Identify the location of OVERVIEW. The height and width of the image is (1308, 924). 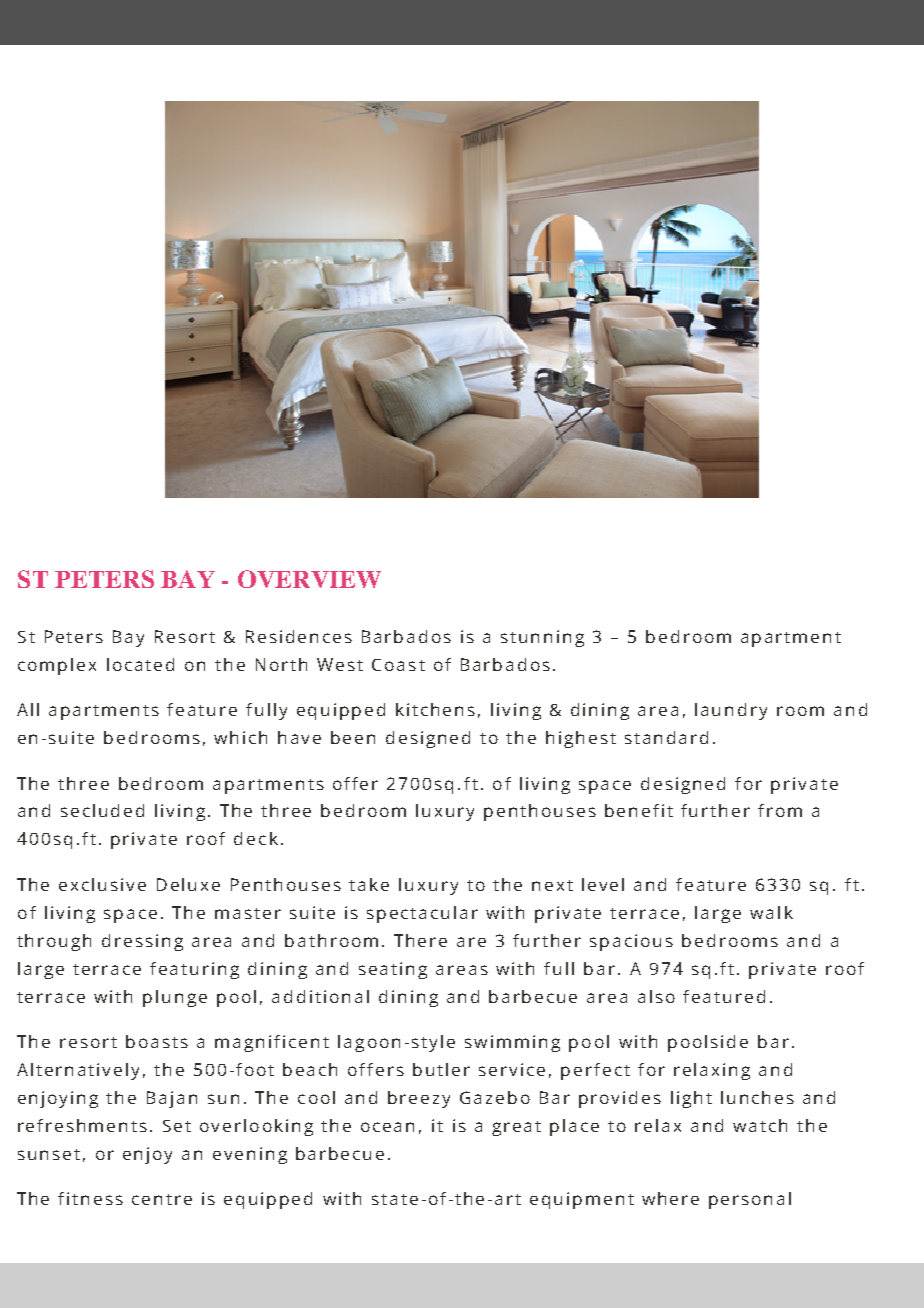
(309, 579).
